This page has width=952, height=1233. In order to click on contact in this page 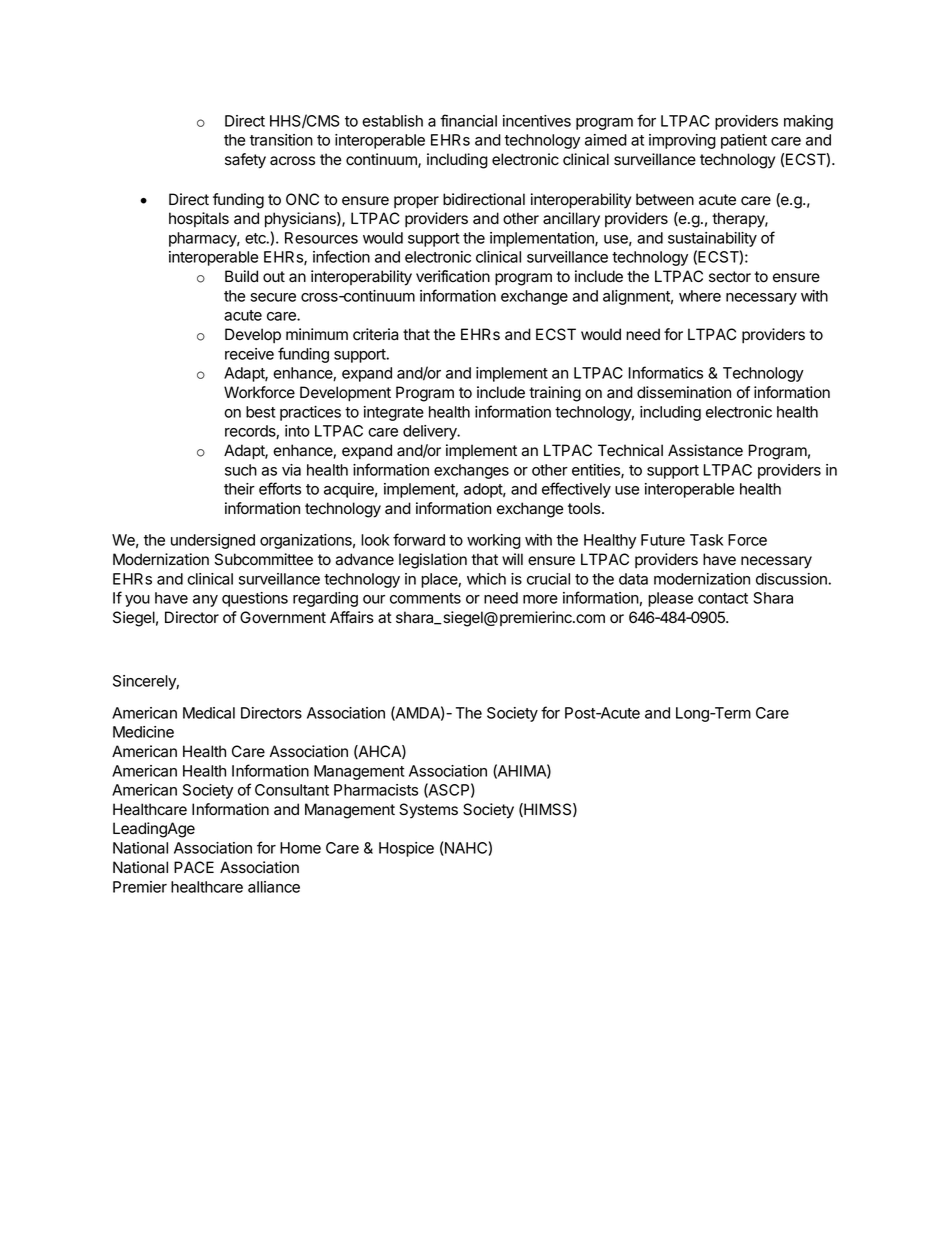, I will do `click(723, 598)`.
